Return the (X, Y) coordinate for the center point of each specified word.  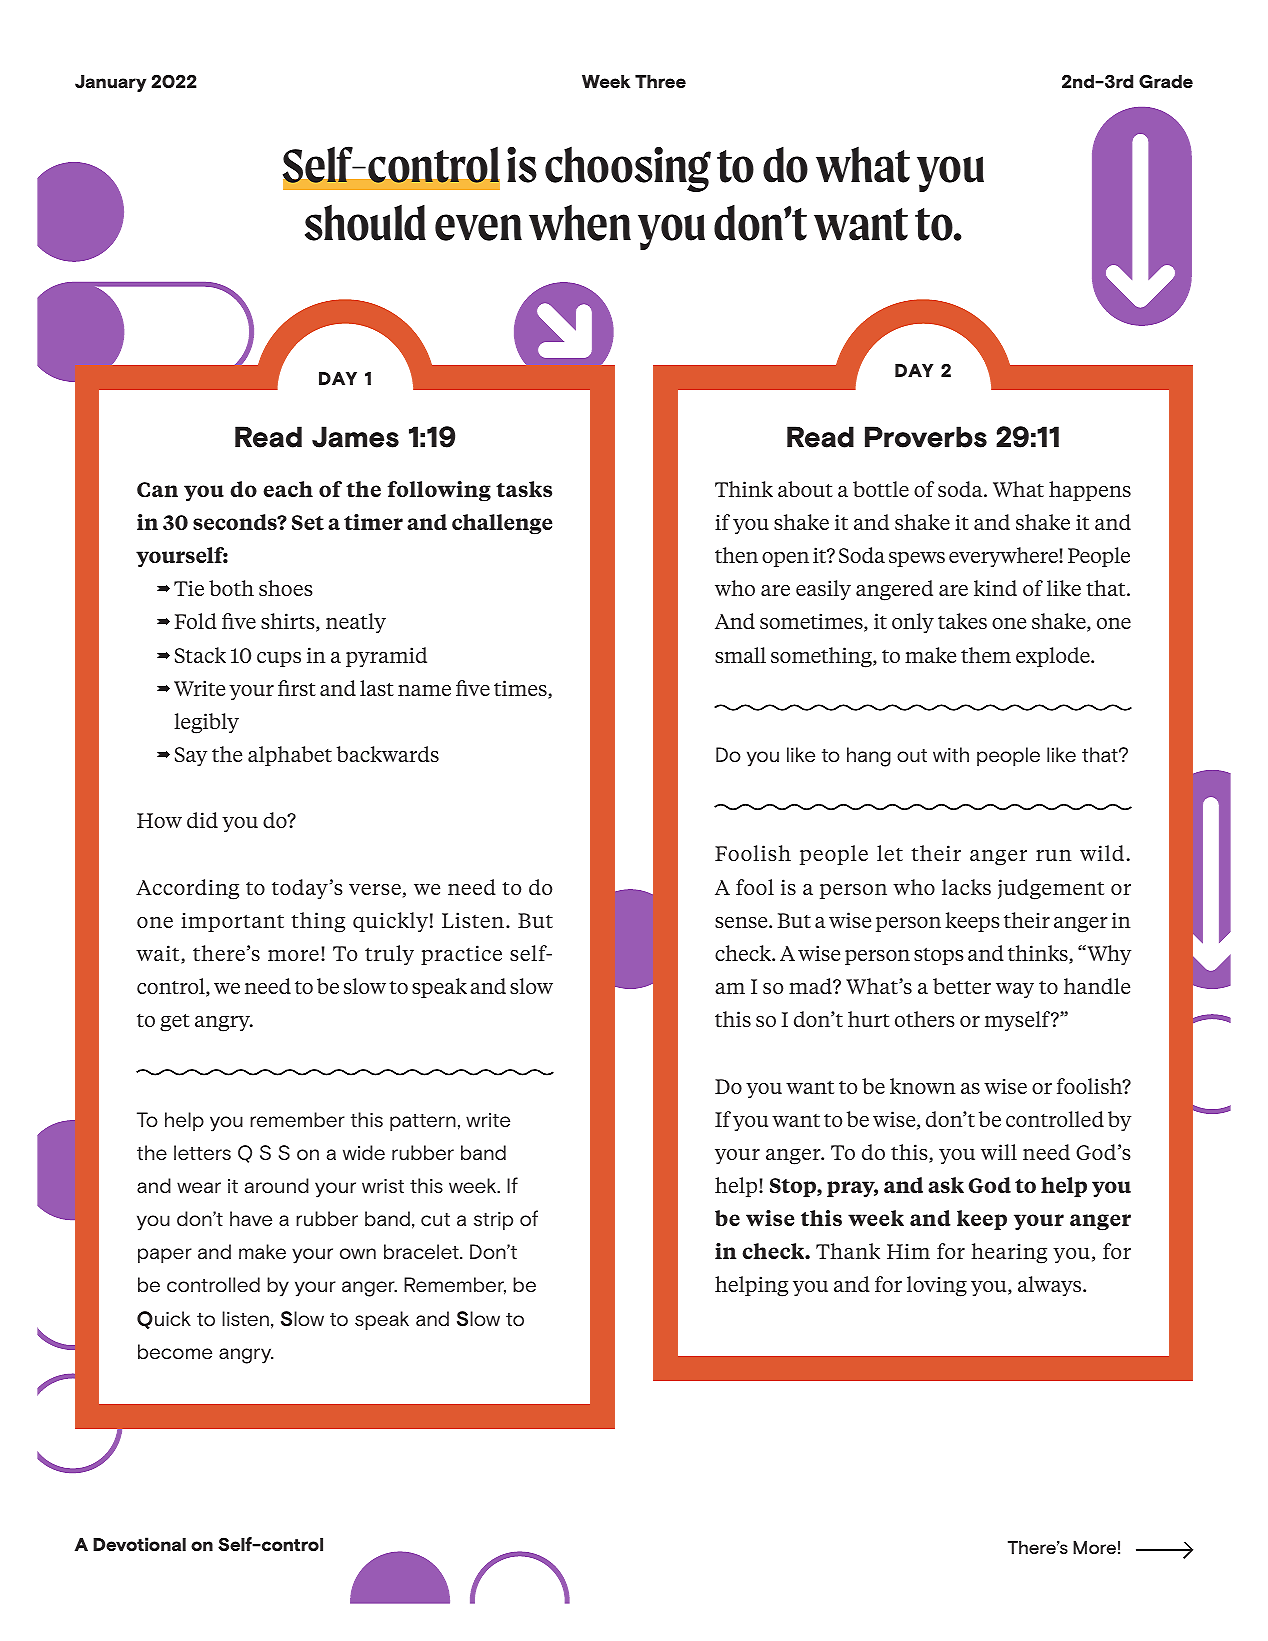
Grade (1166, 81)
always (1051, 1286)
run (1054, 855)
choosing (628, 169)
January (110, 83)
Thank (848, 1251)
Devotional (139, 1544)
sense (742, 922)
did (202, 820)
